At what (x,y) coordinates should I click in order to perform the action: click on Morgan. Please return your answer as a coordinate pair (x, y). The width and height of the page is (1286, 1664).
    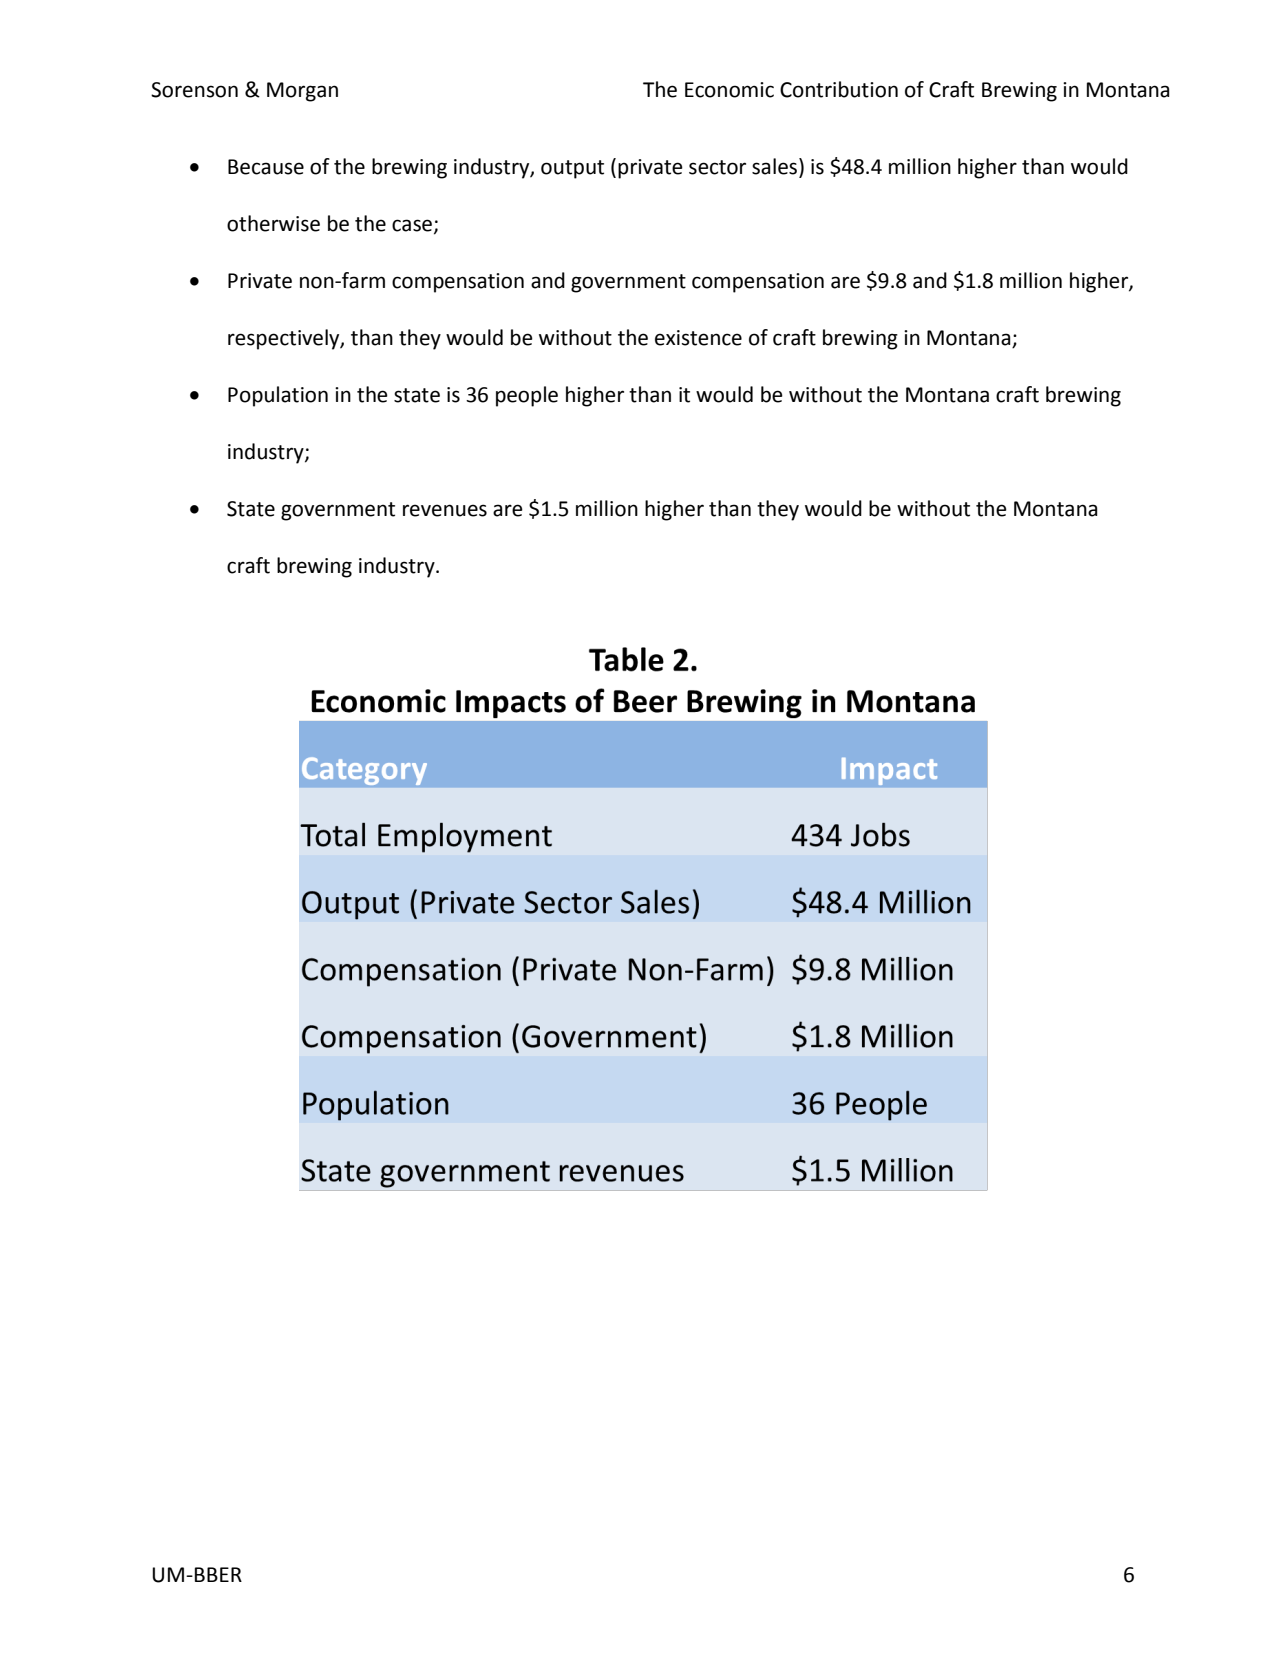
    Looking at the image, I should click on (302, 92).
